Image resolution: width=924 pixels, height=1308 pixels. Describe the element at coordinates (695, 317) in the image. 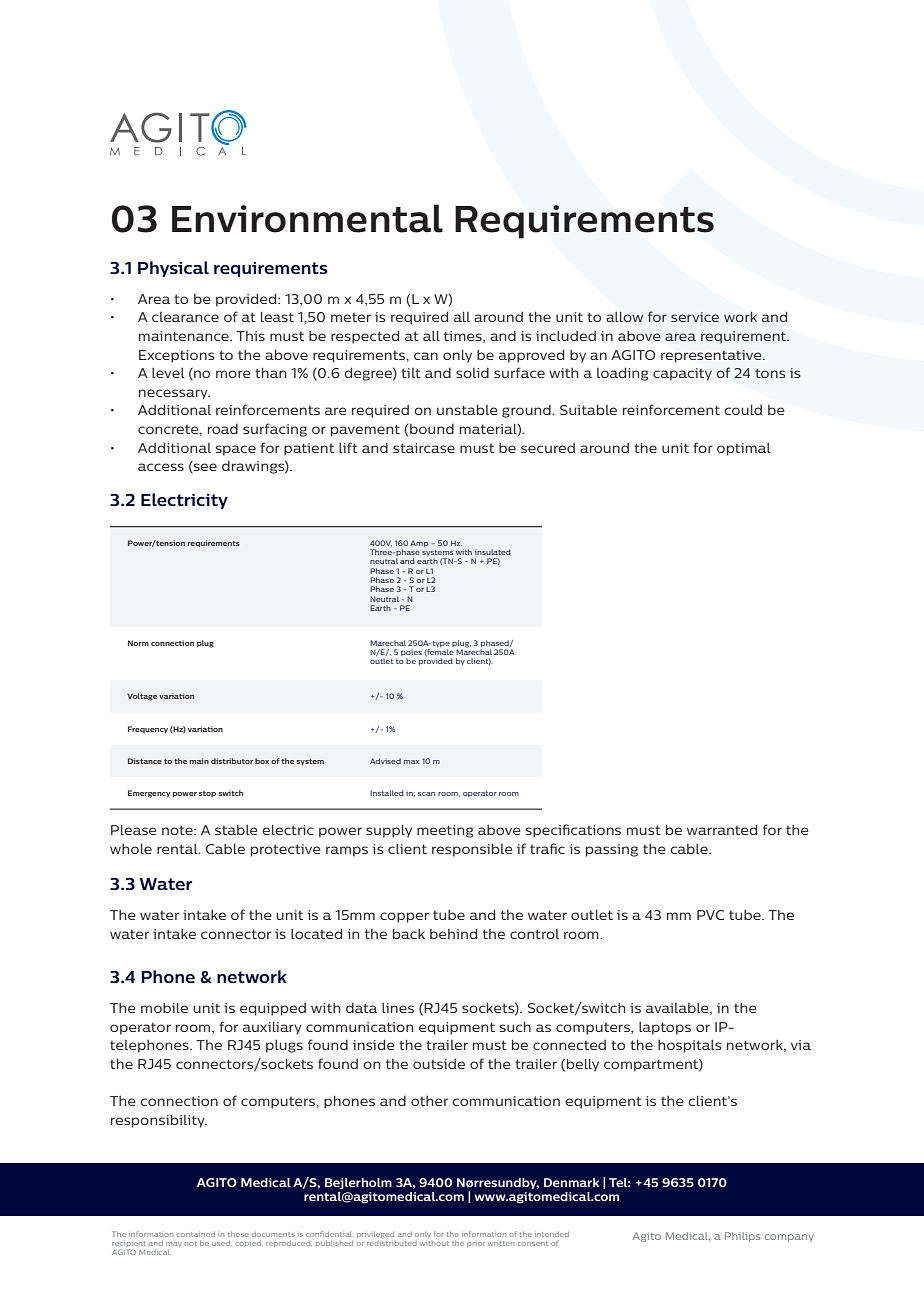

I see `service` at that location.
